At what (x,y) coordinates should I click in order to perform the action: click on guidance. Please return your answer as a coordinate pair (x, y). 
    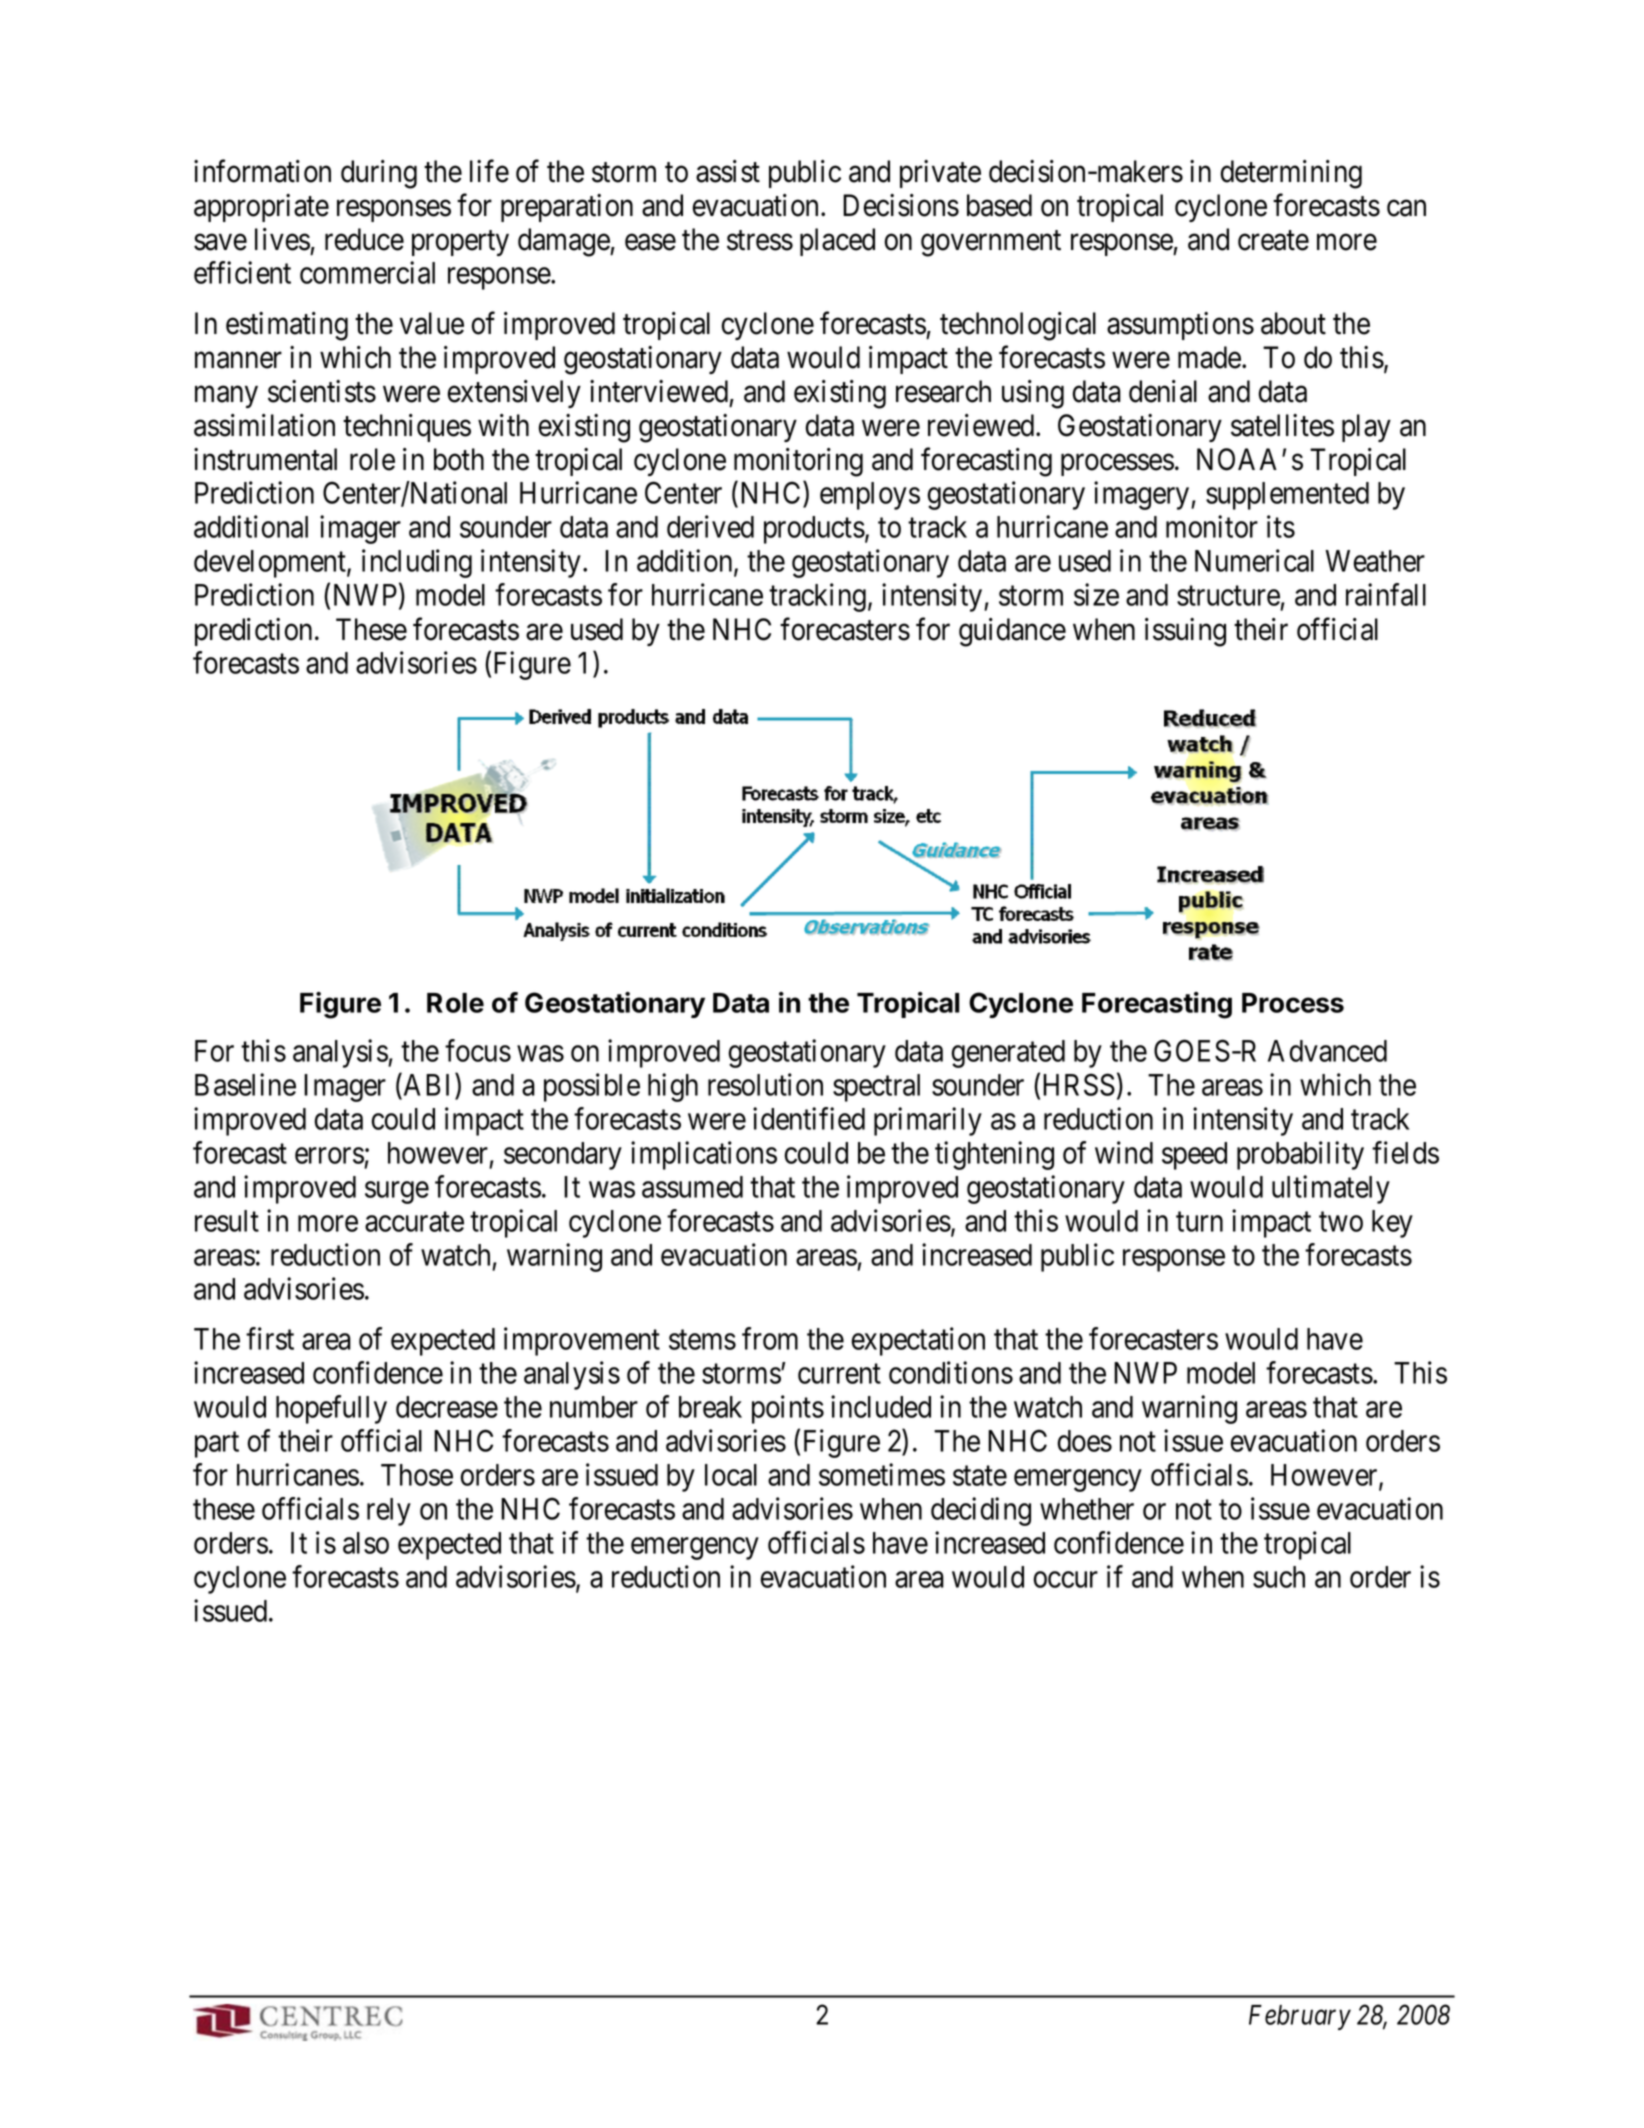
    Looking at the image, I should click on (1012, 632).
